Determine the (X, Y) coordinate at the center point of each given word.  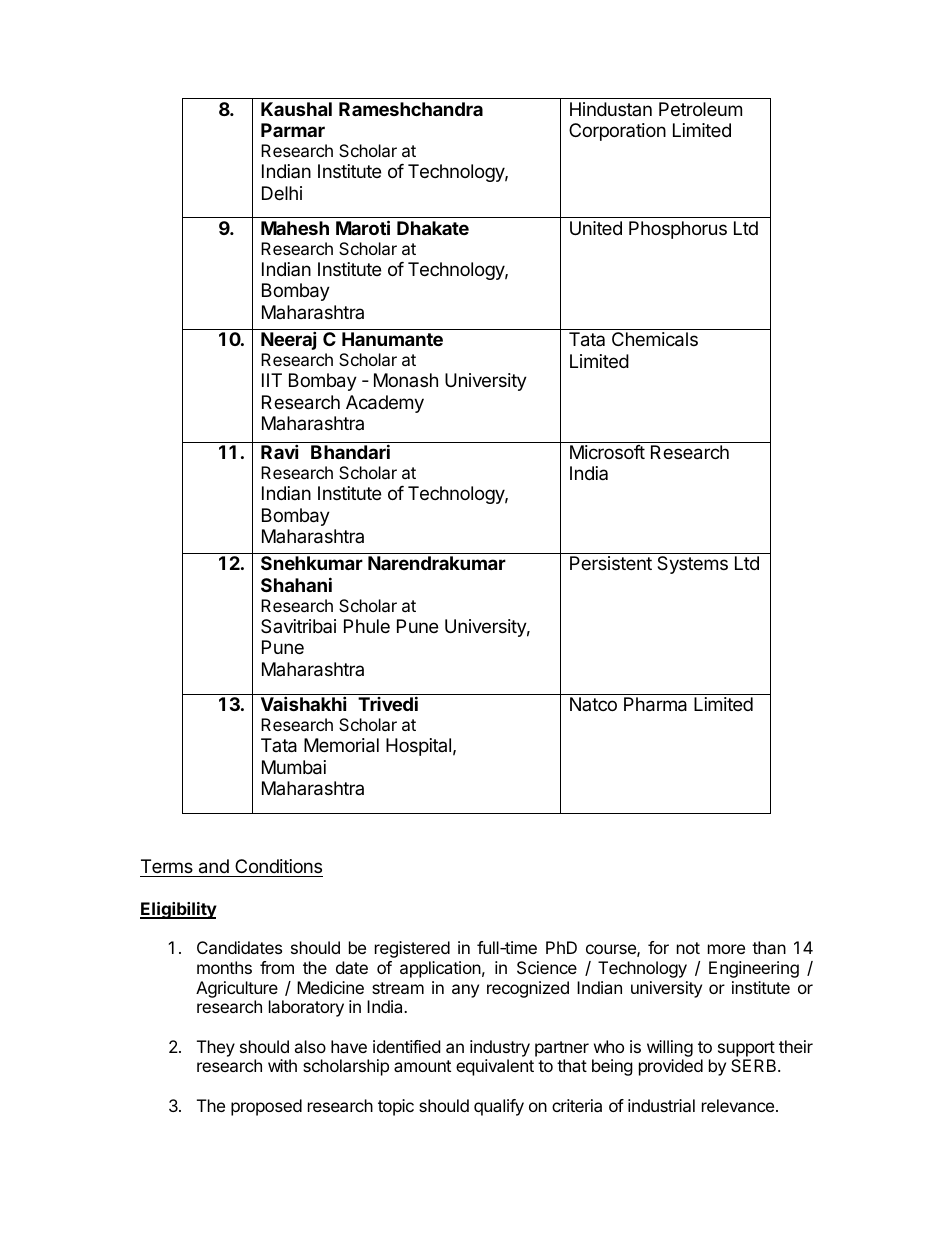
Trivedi (388, 703)
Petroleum (700, 109)
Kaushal (296, 109)
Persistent (611, 563)
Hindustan (611, 109)
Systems (692, 565)
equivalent (495, 1067)
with (282, 1065)
